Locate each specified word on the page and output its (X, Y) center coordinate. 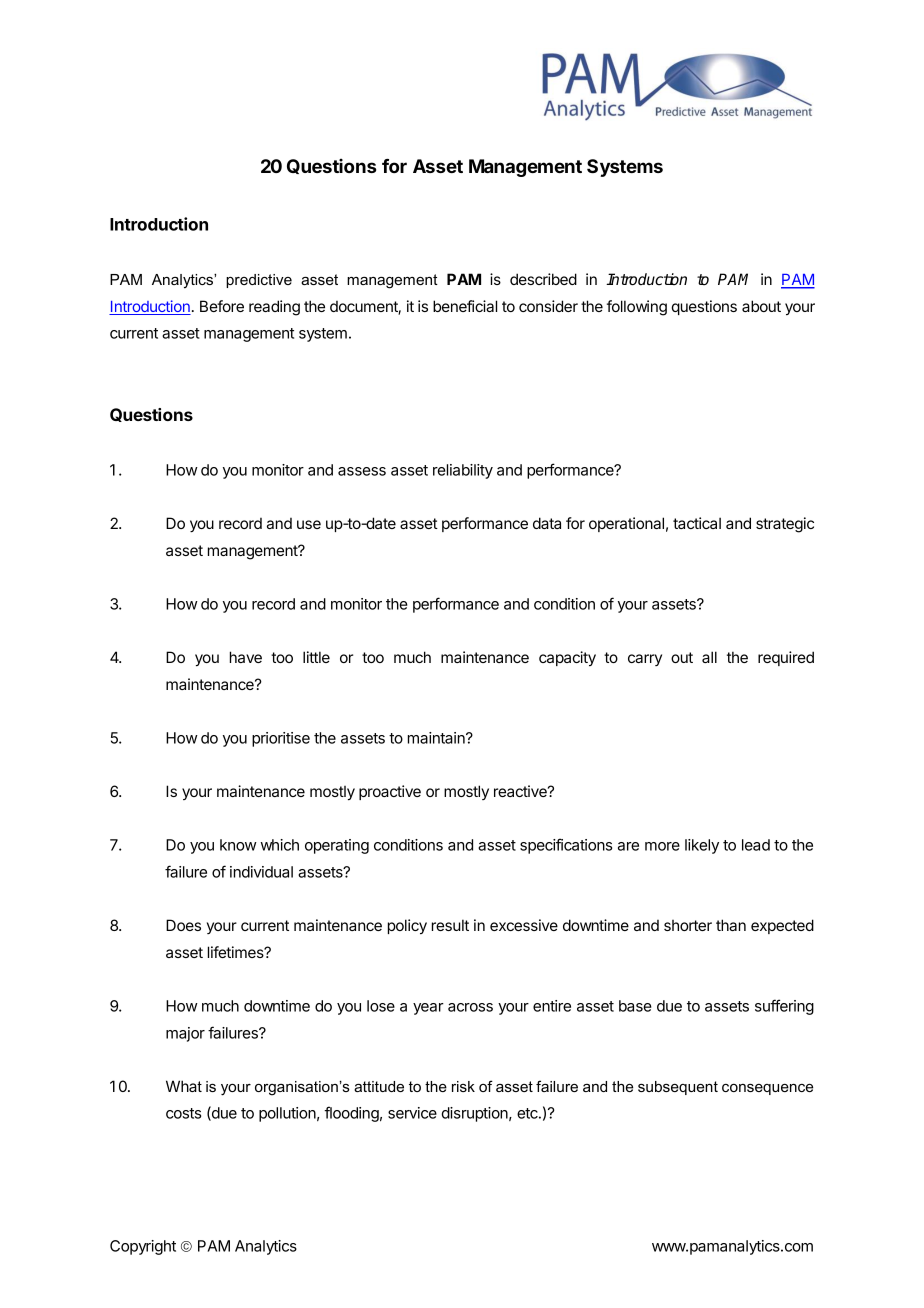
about (761, 306)
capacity (567, 658)
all (709, 657)
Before (222, 306)
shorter (688, 925)
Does (183, 925)
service (412, 1113)
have (246, 657)
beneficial (465, 306)
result (450, 925)
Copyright (143, 1247)
